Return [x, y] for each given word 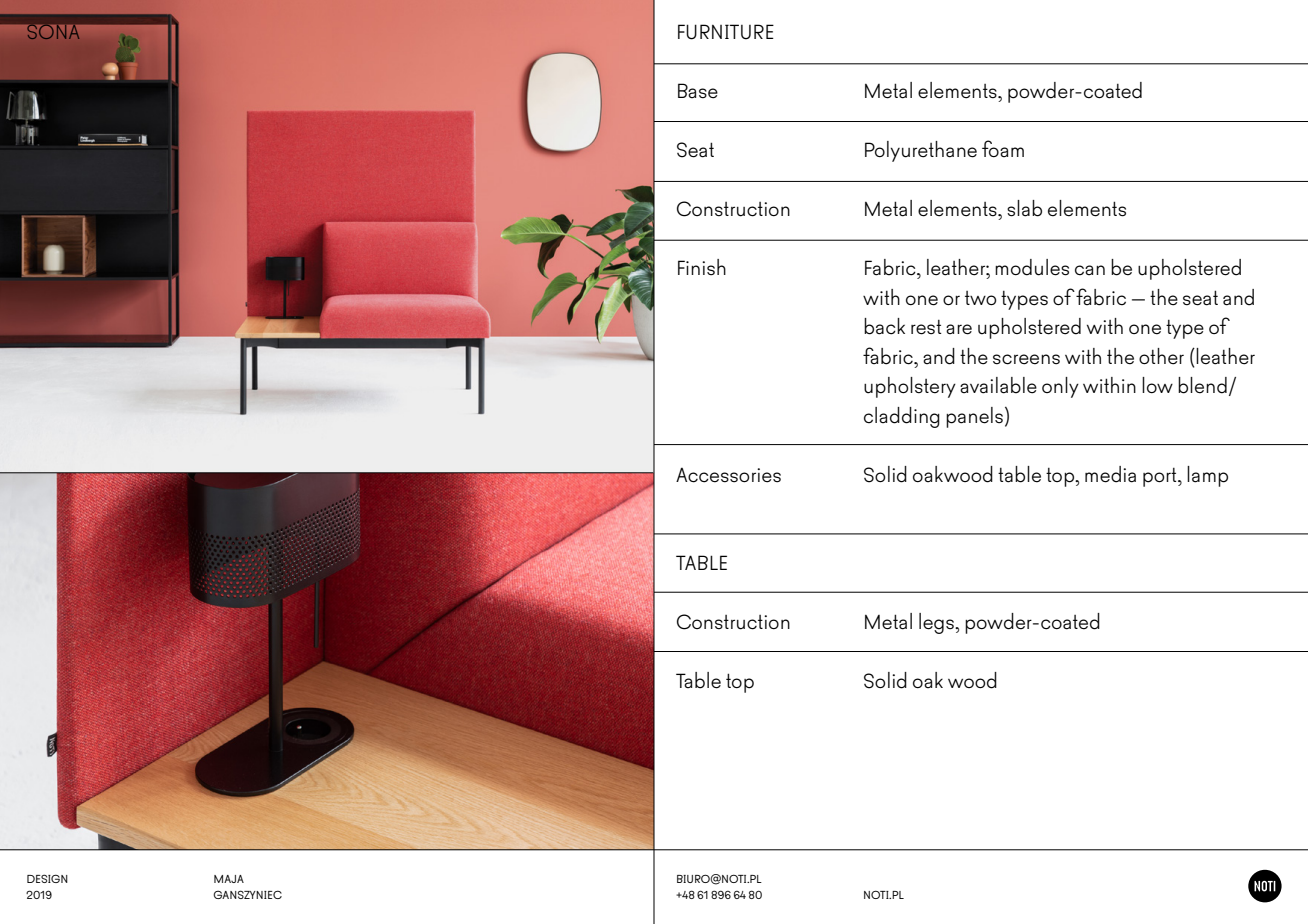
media [1110, 474]
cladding [902, 417]
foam [1003, 148]
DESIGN [47, 878]
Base [698, 91]
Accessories [728, 475]
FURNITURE [726, 32]
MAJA [229, 879]
